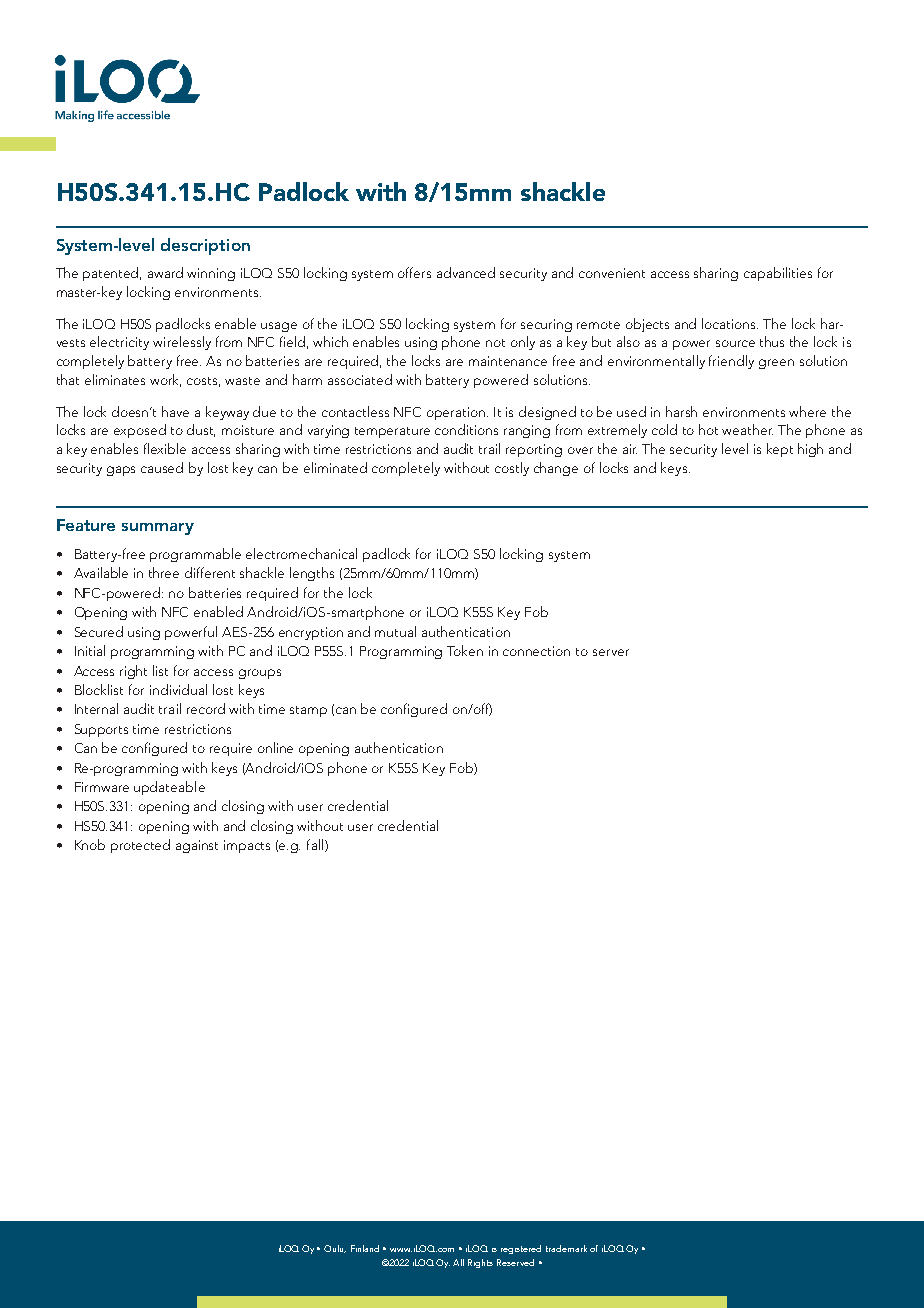 The image size is (924, 1308). What do you see at coordinates (778, 274) in the image?
I see `capabilities` at bounding box center [778, 274].
